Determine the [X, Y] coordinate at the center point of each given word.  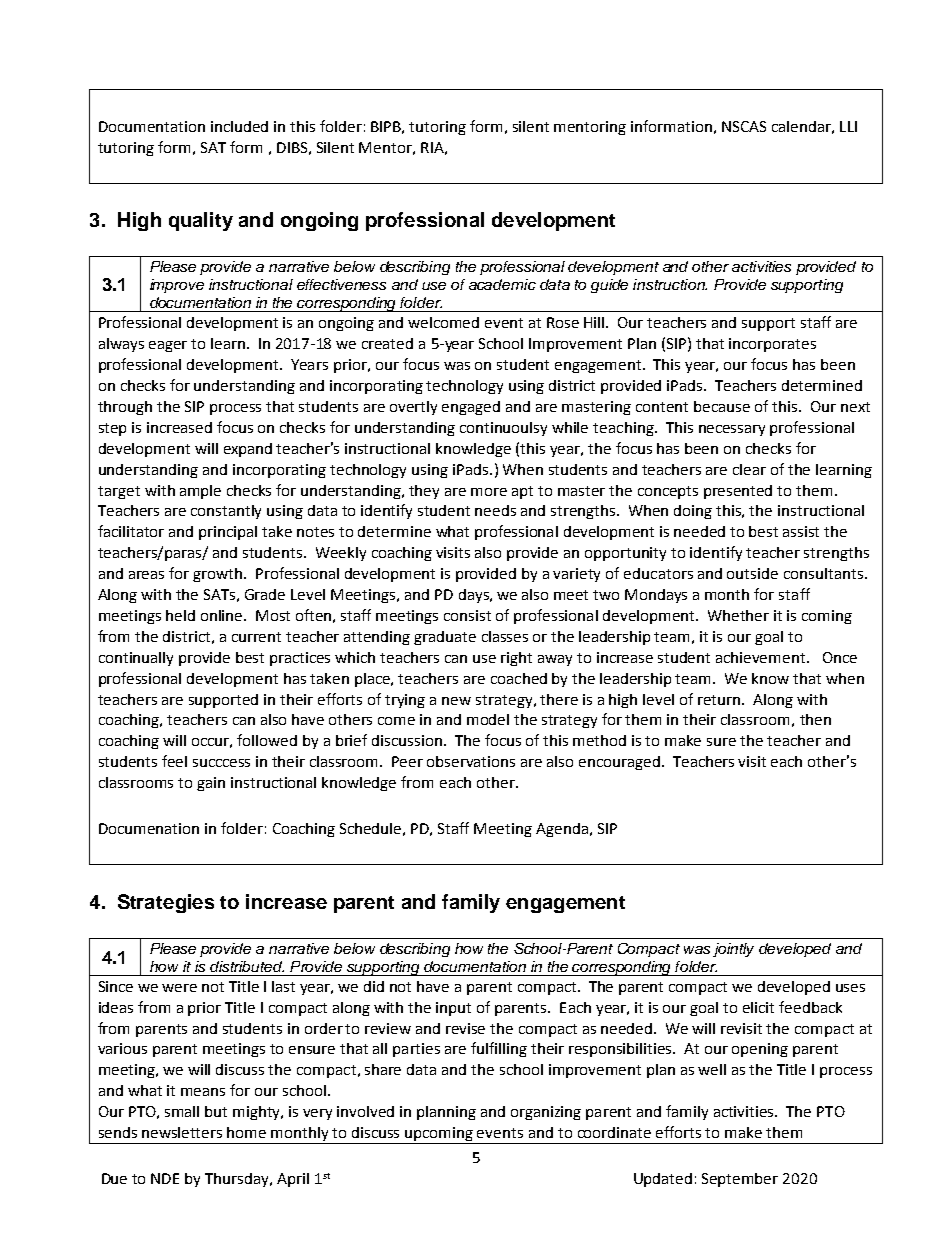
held [180, 615]
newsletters [182, 1132]
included [239, 126]
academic [502, 284]
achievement [762, 657]
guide [609, 286]
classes [505, 636]
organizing [546, 1113]
